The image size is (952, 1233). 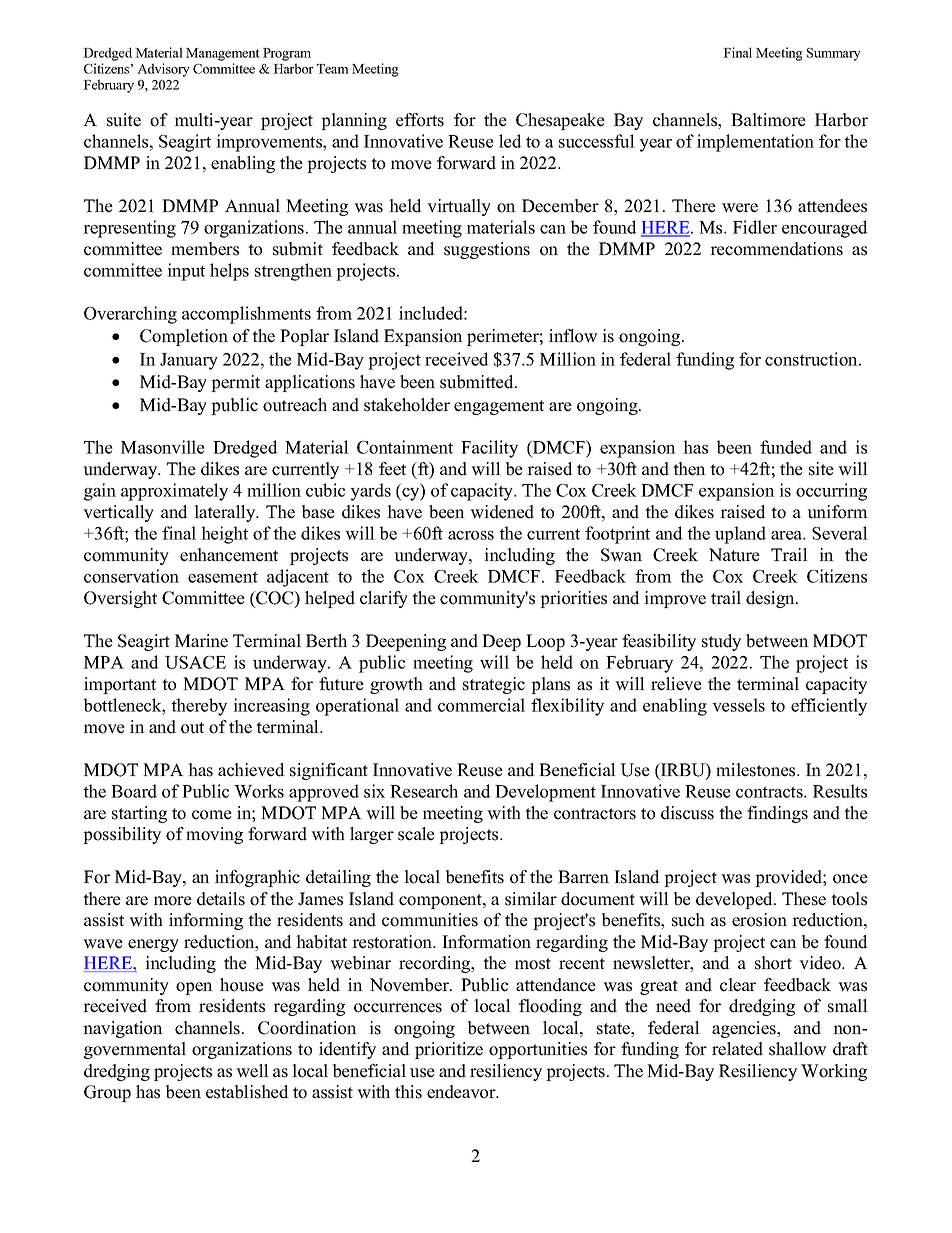 What do you see at coordinates (223, 577) in the document?
I see `easement` at bounding box center [223, 577].
